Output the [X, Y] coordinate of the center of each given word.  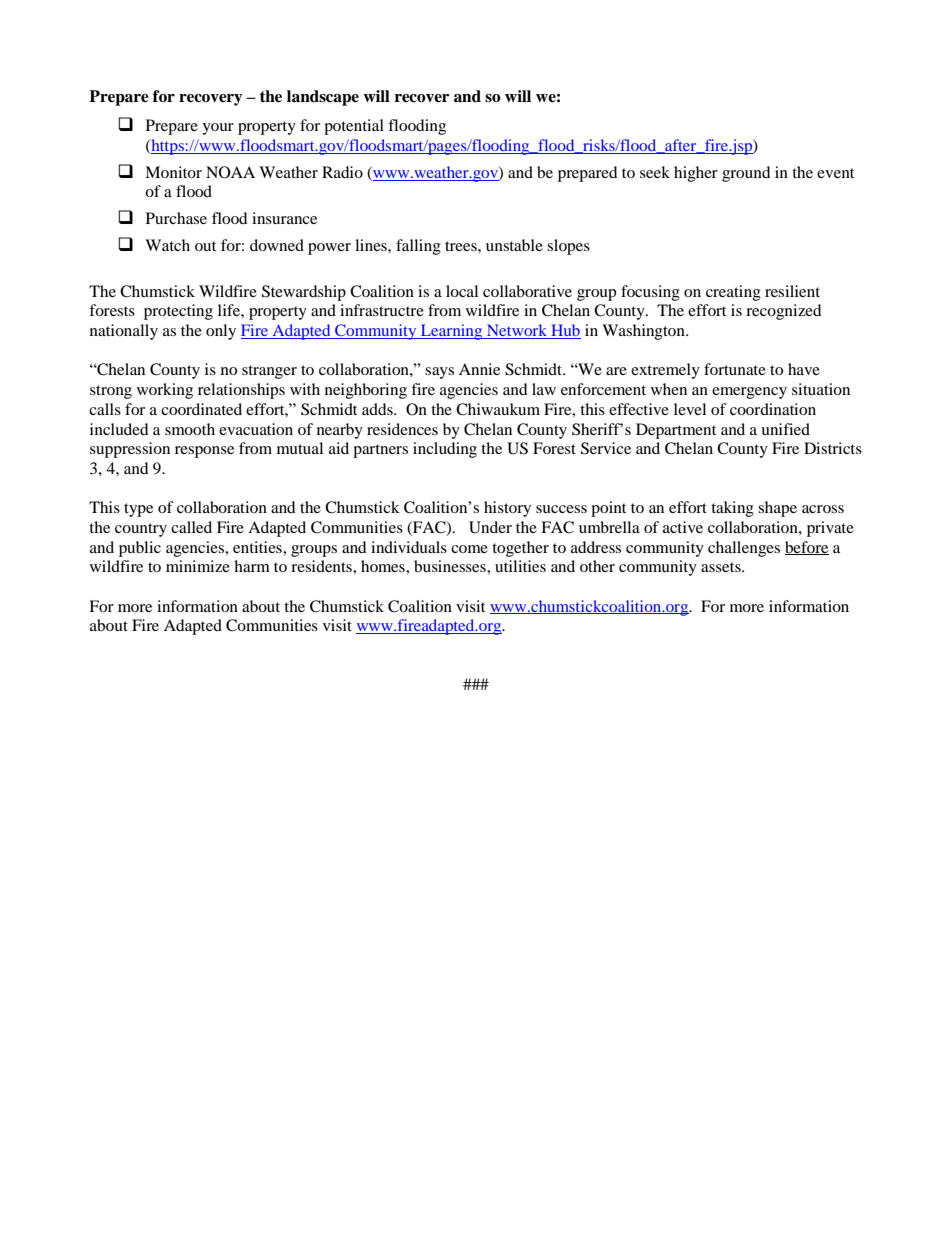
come [469, 549]
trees [462, 246]
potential [354, 127]
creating [733, 293]
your [218, 129]
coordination [773, 409]
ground [746, 174]
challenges [744, 549]
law [544, 389]
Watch [167, 245]
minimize [198, 566]
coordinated [201, 409]
